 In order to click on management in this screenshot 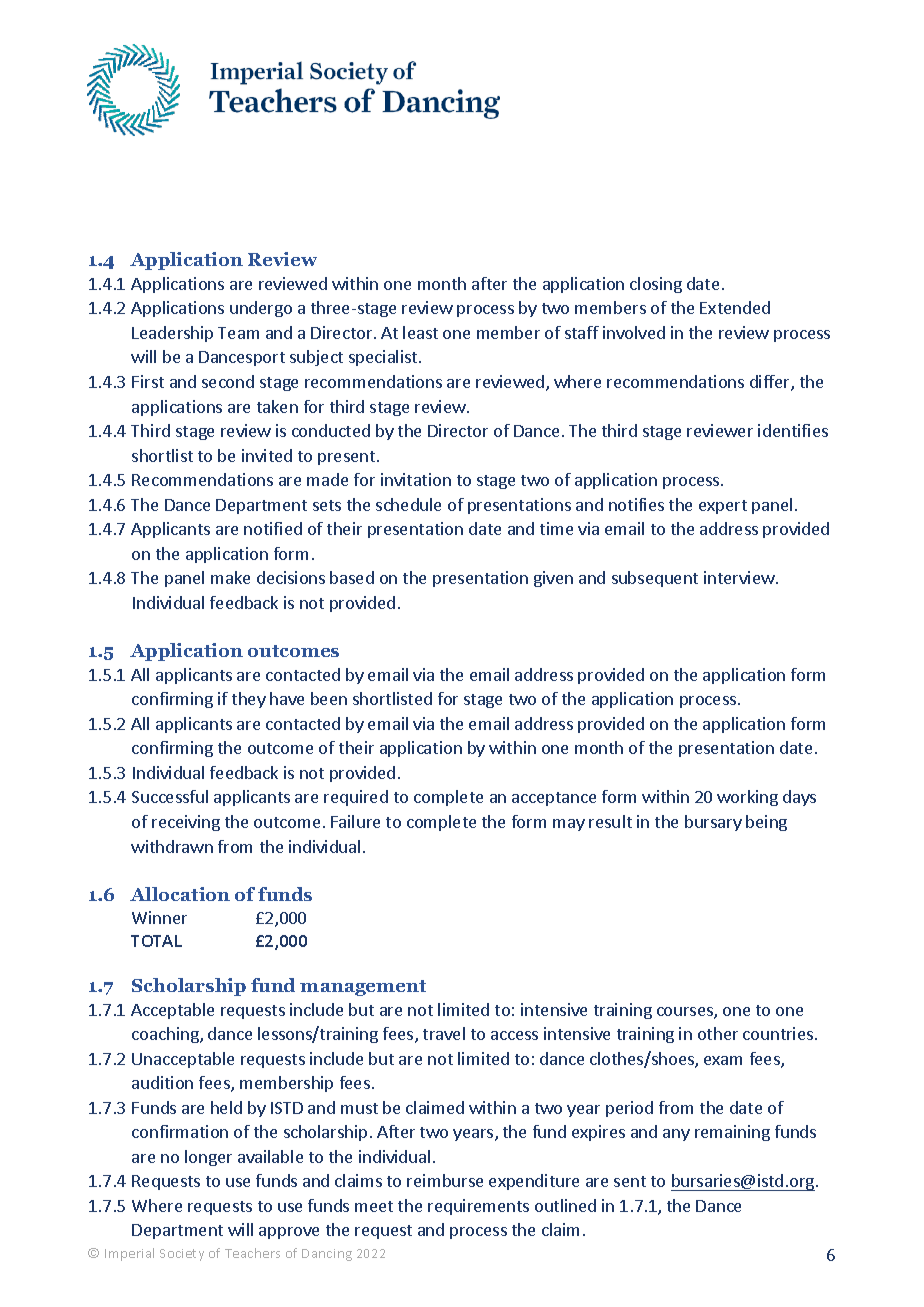, I will do `click(363, 988)`.
